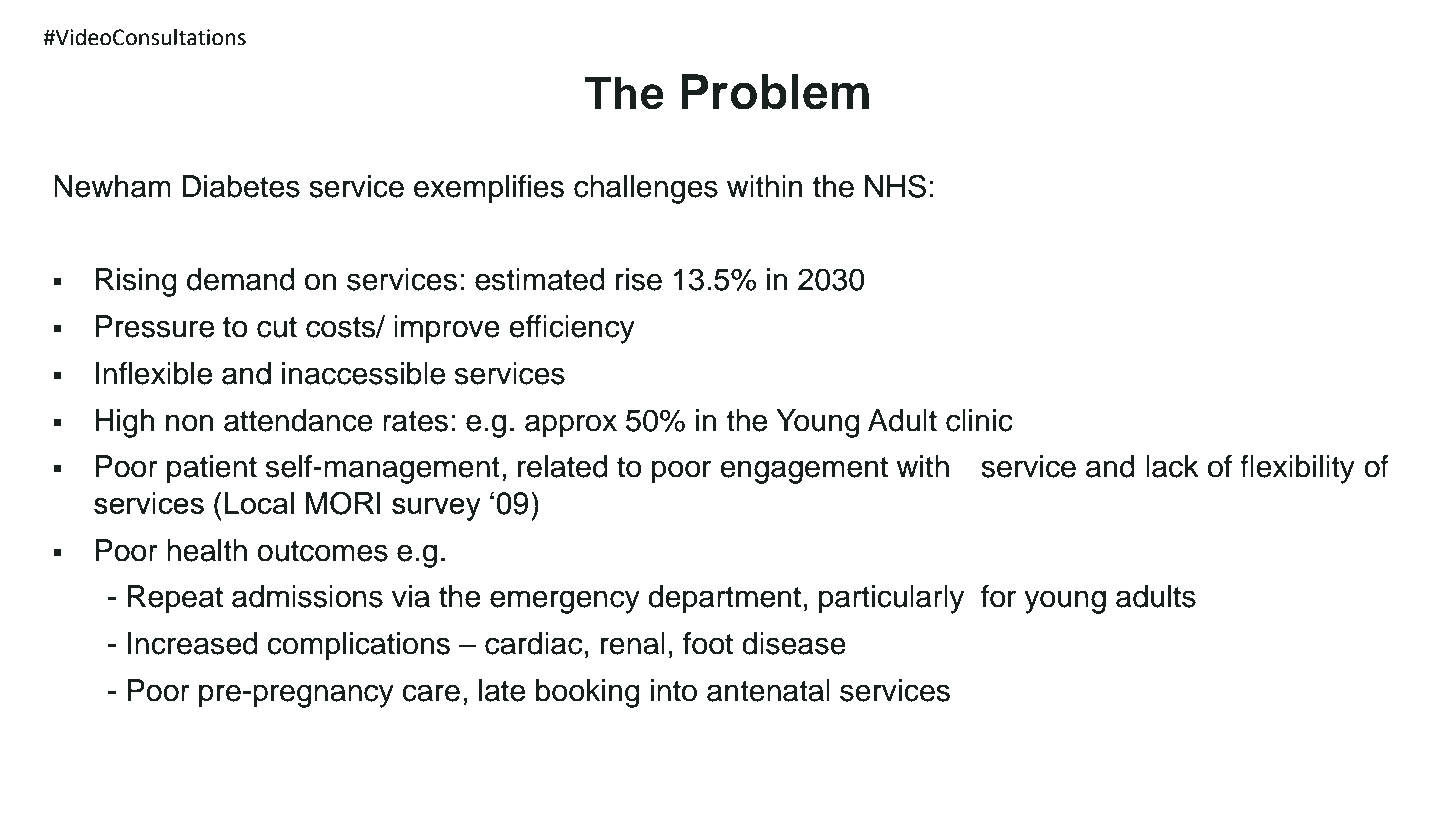  I want to click on engagement, so click(804, 470).
